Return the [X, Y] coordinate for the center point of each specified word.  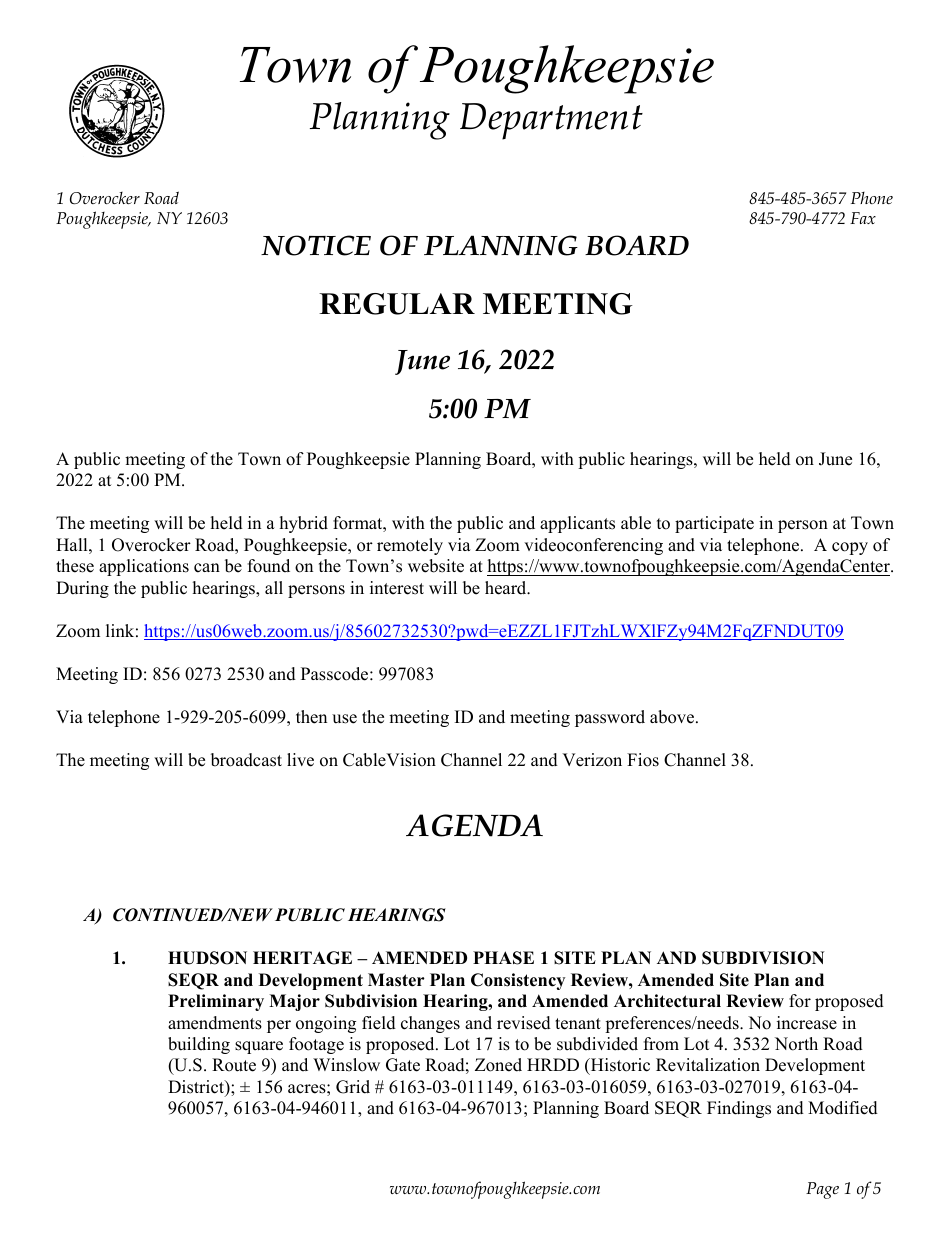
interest [397, 588]
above [673, 717]
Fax [863, 218]
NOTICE [316, 245]
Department [551, 121]
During [82, 589]
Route [234, 1065]
